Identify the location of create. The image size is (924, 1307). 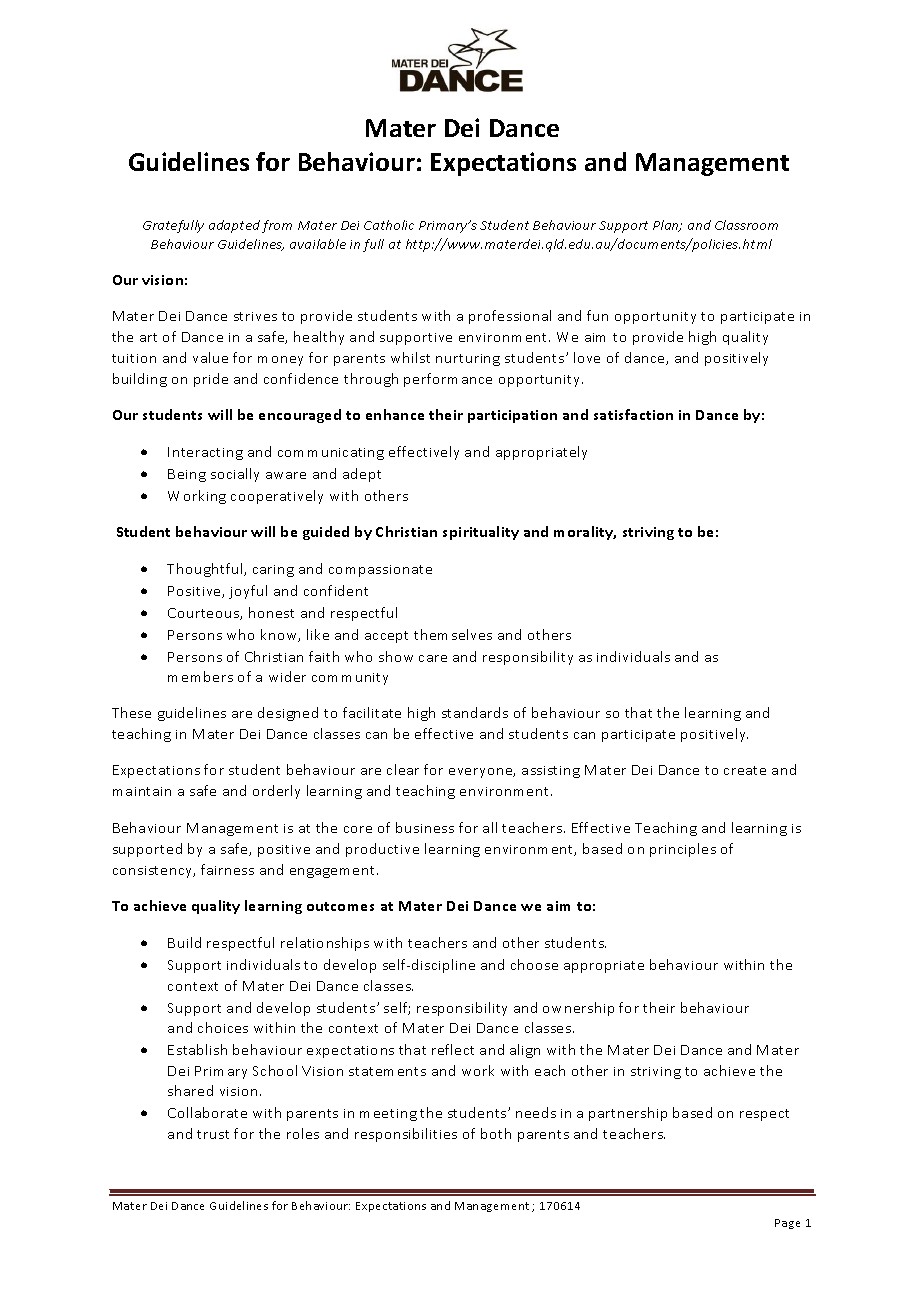
(745, 770).
